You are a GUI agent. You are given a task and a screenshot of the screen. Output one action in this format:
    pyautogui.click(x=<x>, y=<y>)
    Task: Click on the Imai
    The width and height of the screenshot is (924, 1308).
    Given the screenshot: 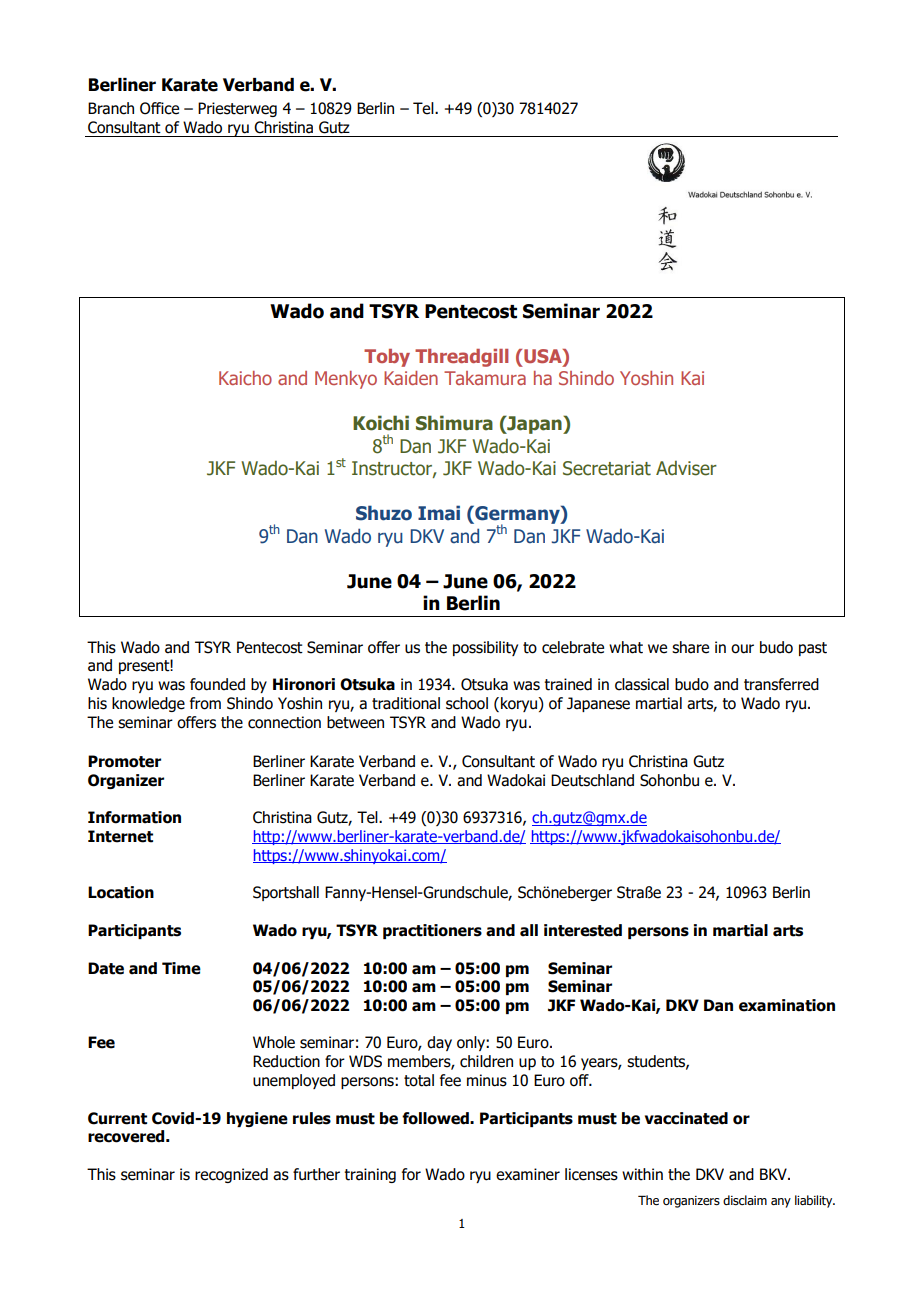 What is the action you would take?
    pyautogui.click(x=439, y=513)
